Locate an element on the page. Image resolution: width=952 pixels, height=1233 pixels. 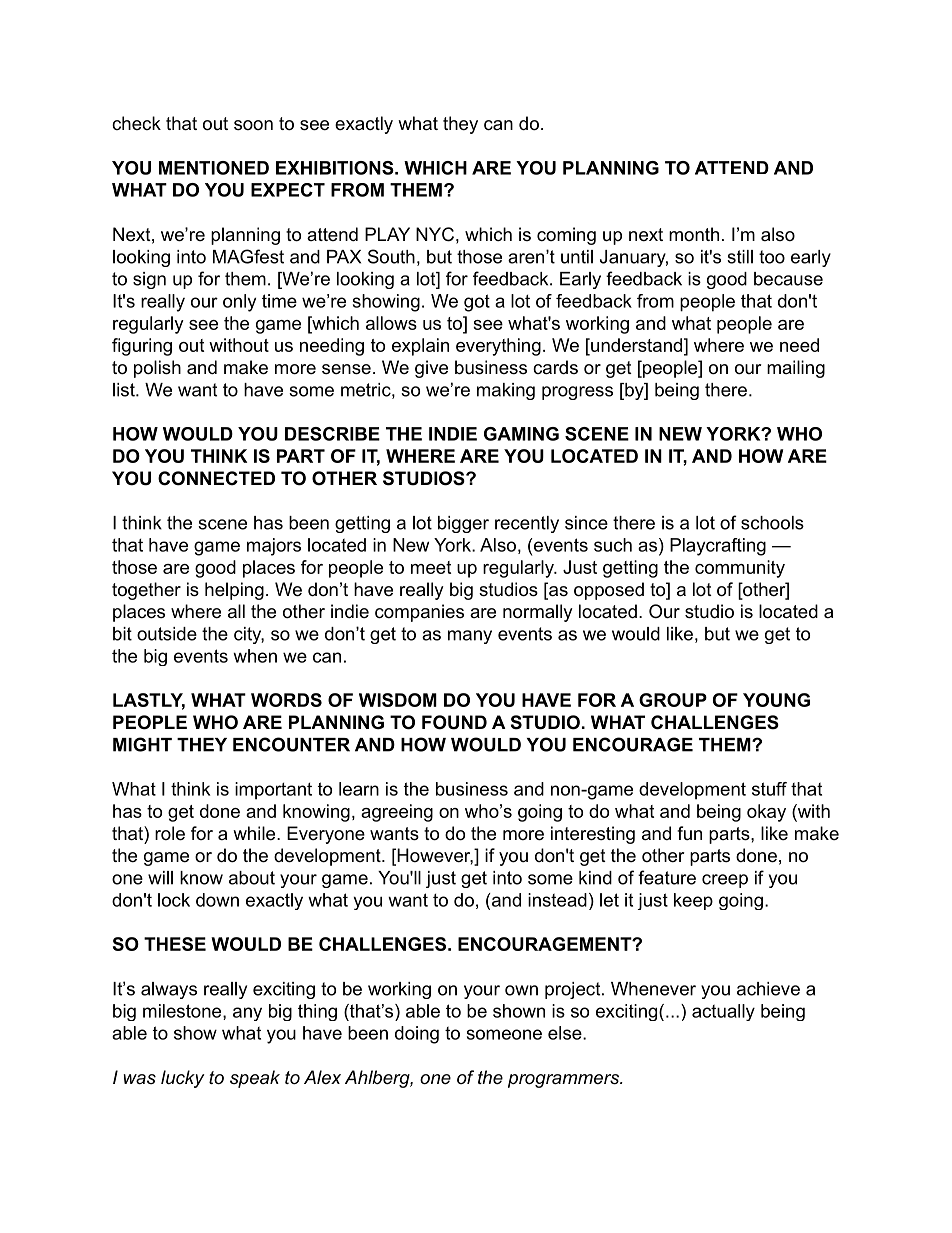
companies is located at coordinates (419, 613).
